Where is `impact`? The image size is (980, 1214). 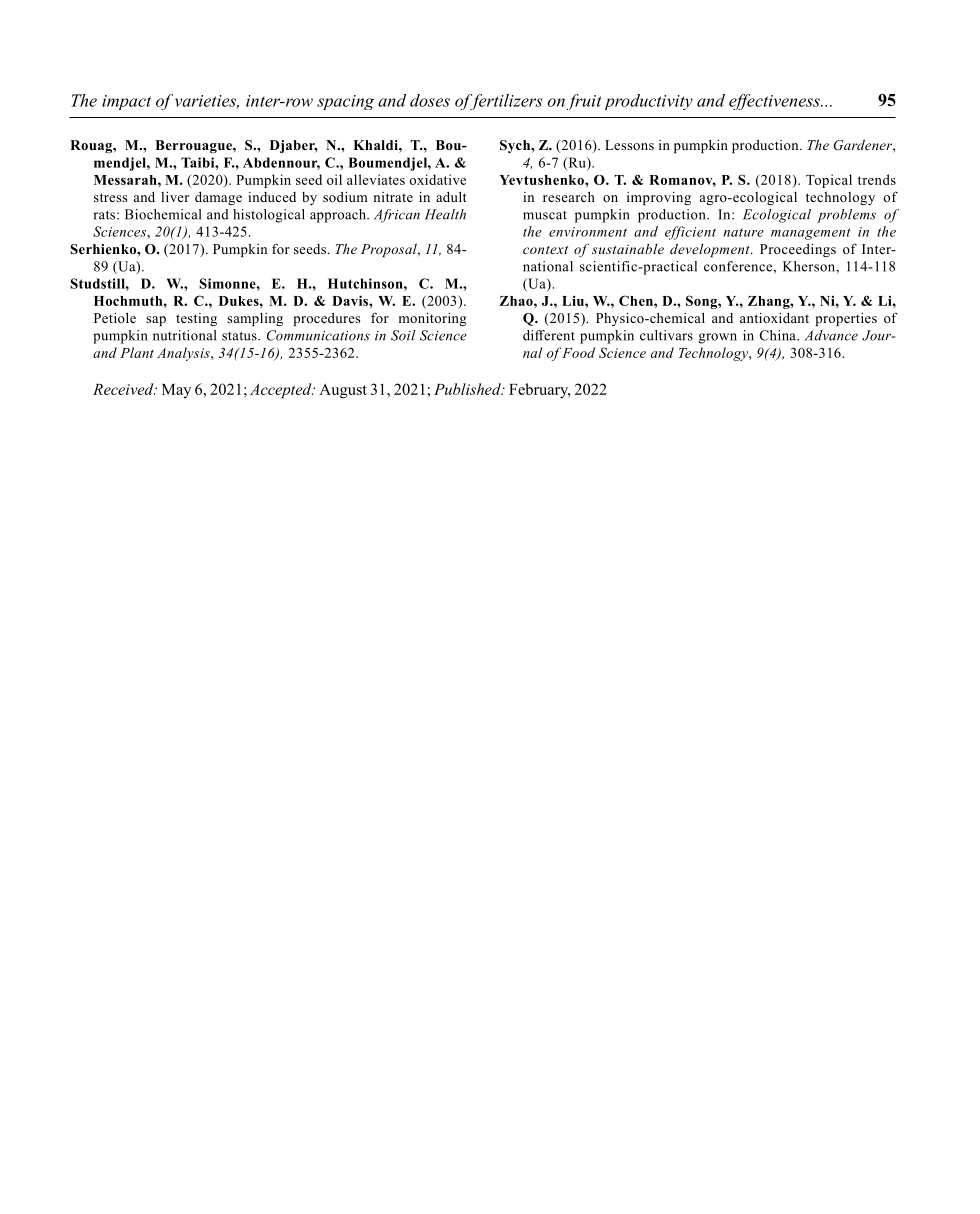
impact is located at coordinates (126, 102).
